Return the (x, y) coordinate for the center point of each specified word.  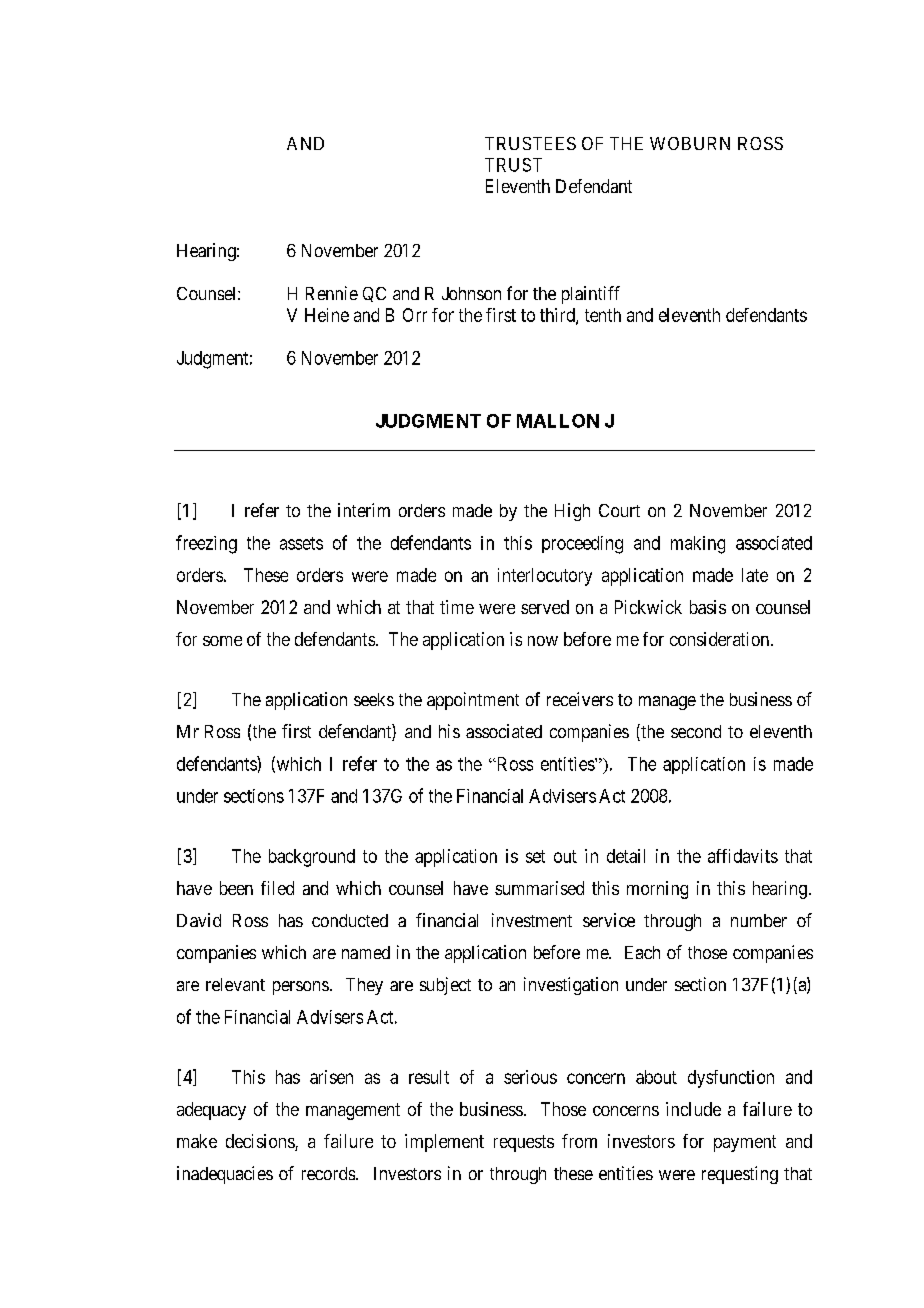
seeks (374, 699)
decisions (261, 1142)
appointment (473, 701)
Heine (327, 315)
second (696, 731)
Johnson (471, 293)
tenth (603, 315)
